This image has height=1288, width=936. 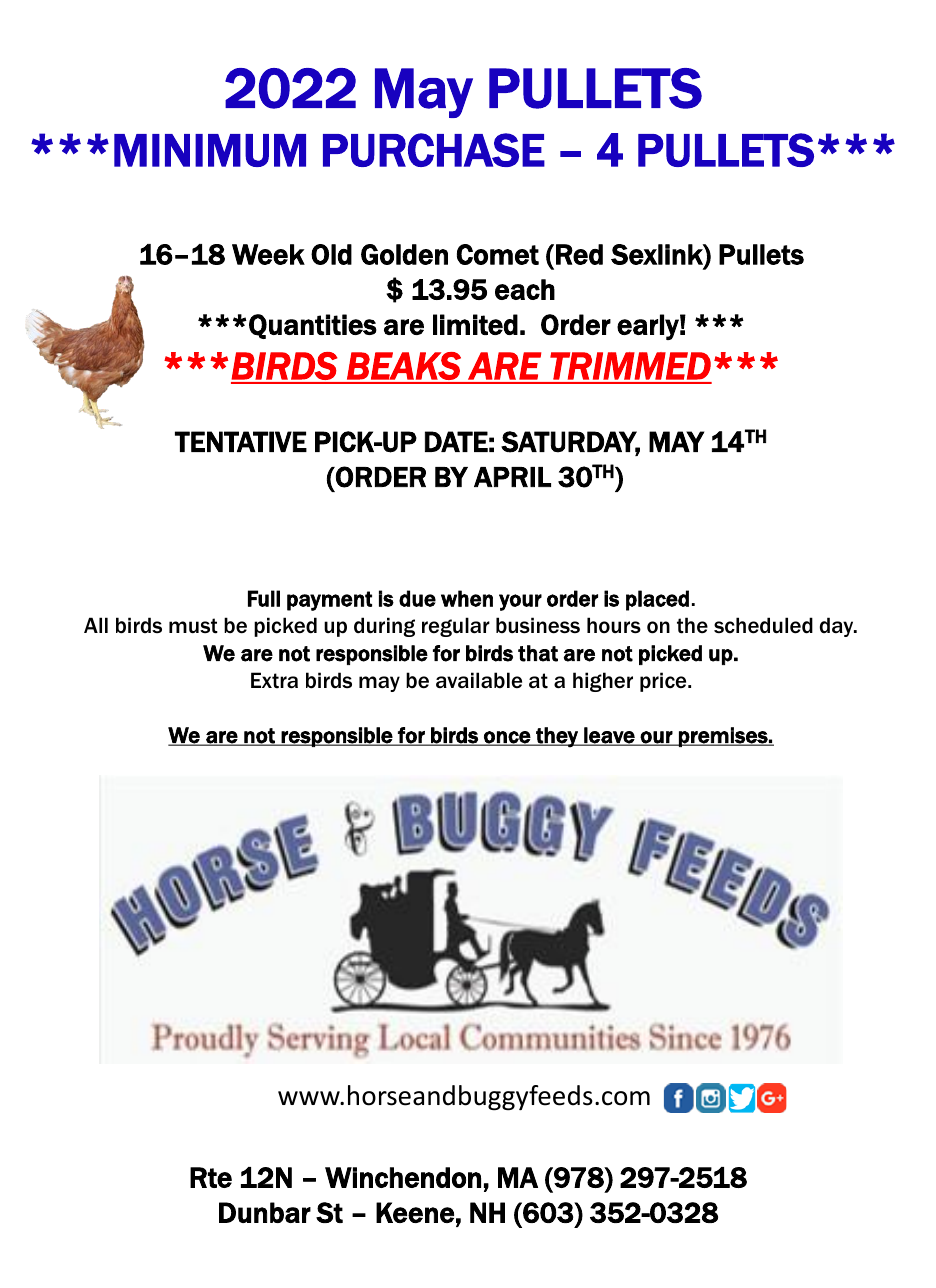 I want to click on placed, so click(x=657, y=600).
